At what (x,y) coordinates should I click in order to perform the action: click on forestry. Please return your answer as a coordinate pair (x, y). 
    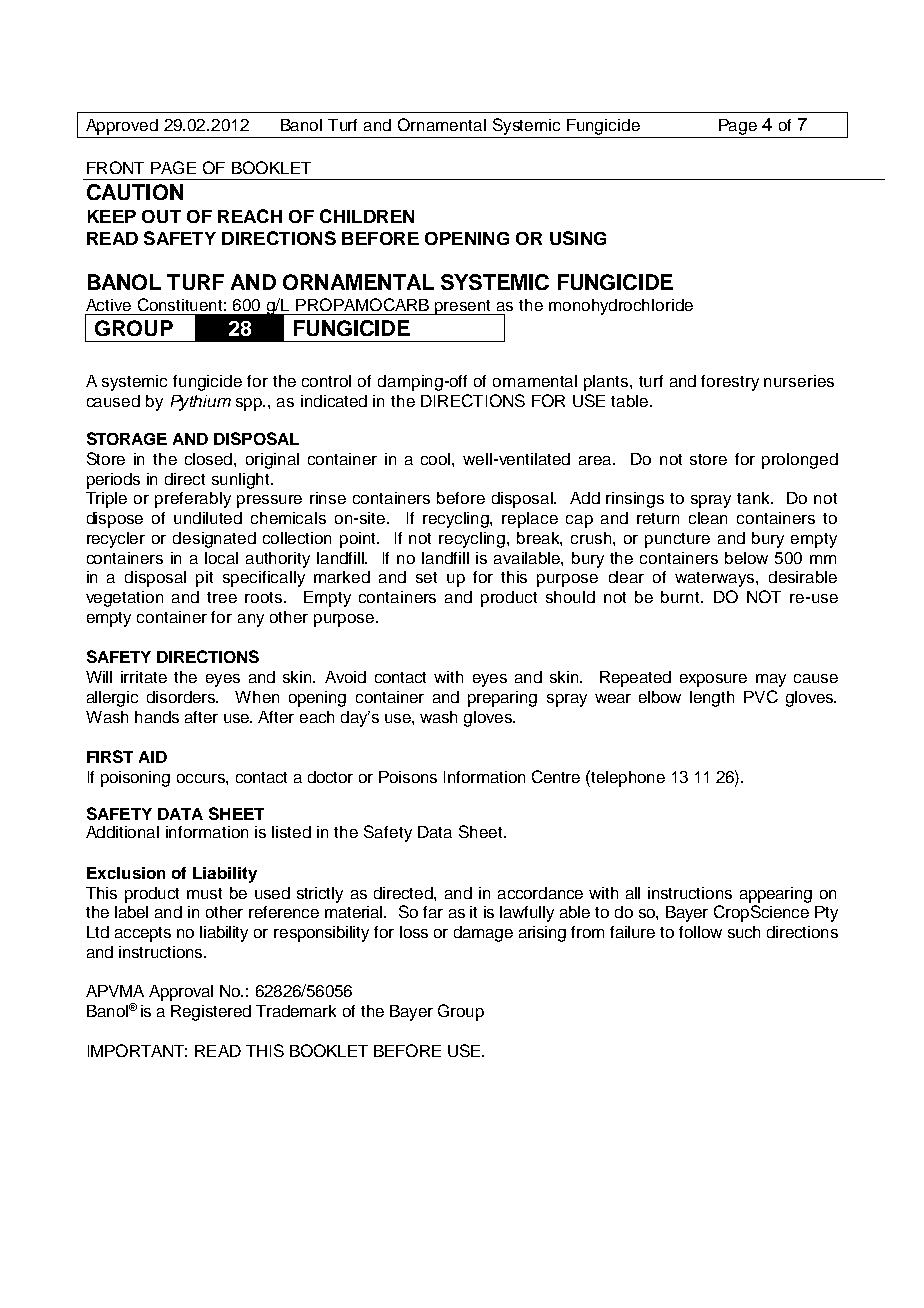
    Looking at the image, I should click on (730, 383).
